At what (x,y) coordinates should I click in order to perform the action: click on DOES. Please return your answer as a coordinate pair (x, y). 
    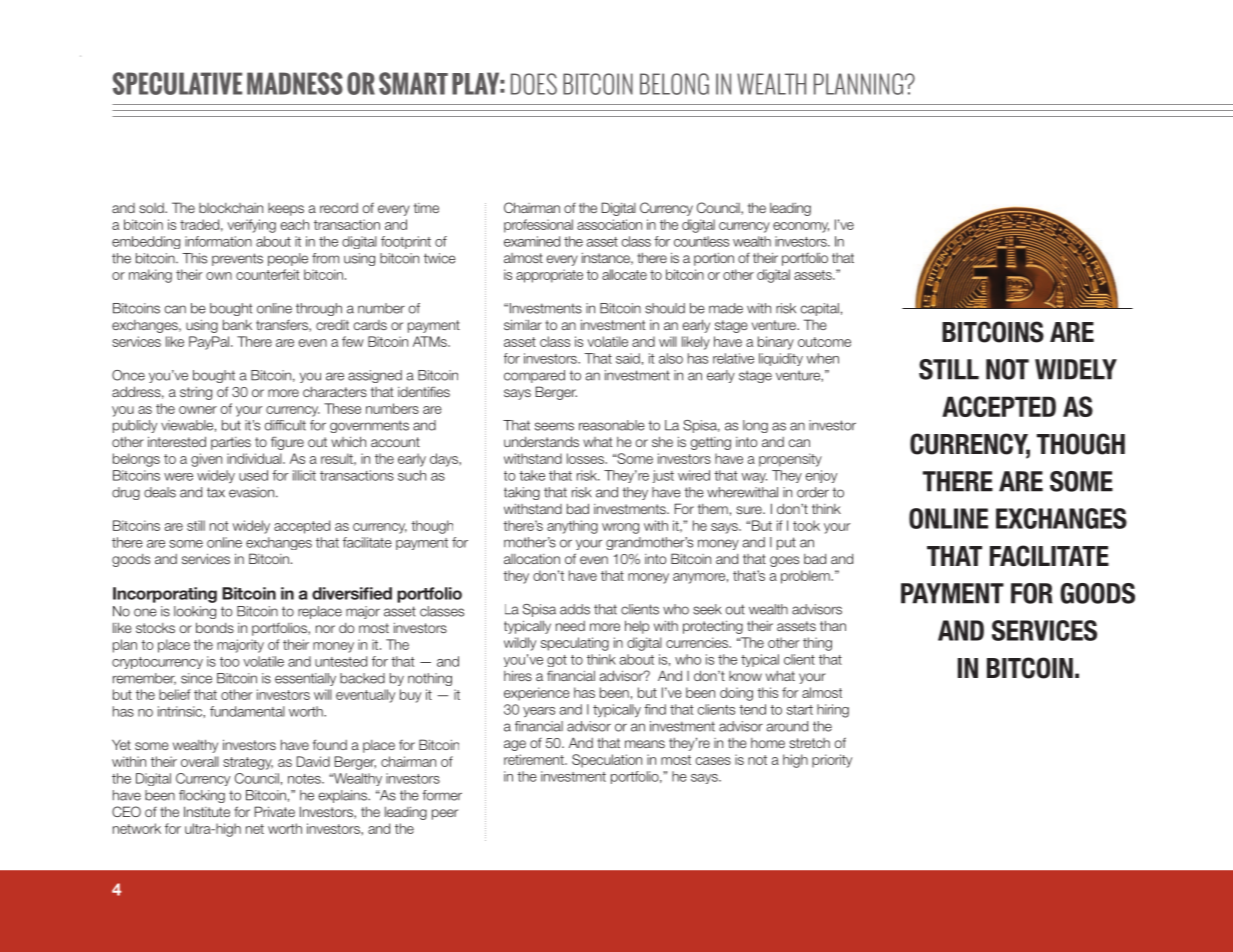
    Looking at the image, I should click on (534, 84).
